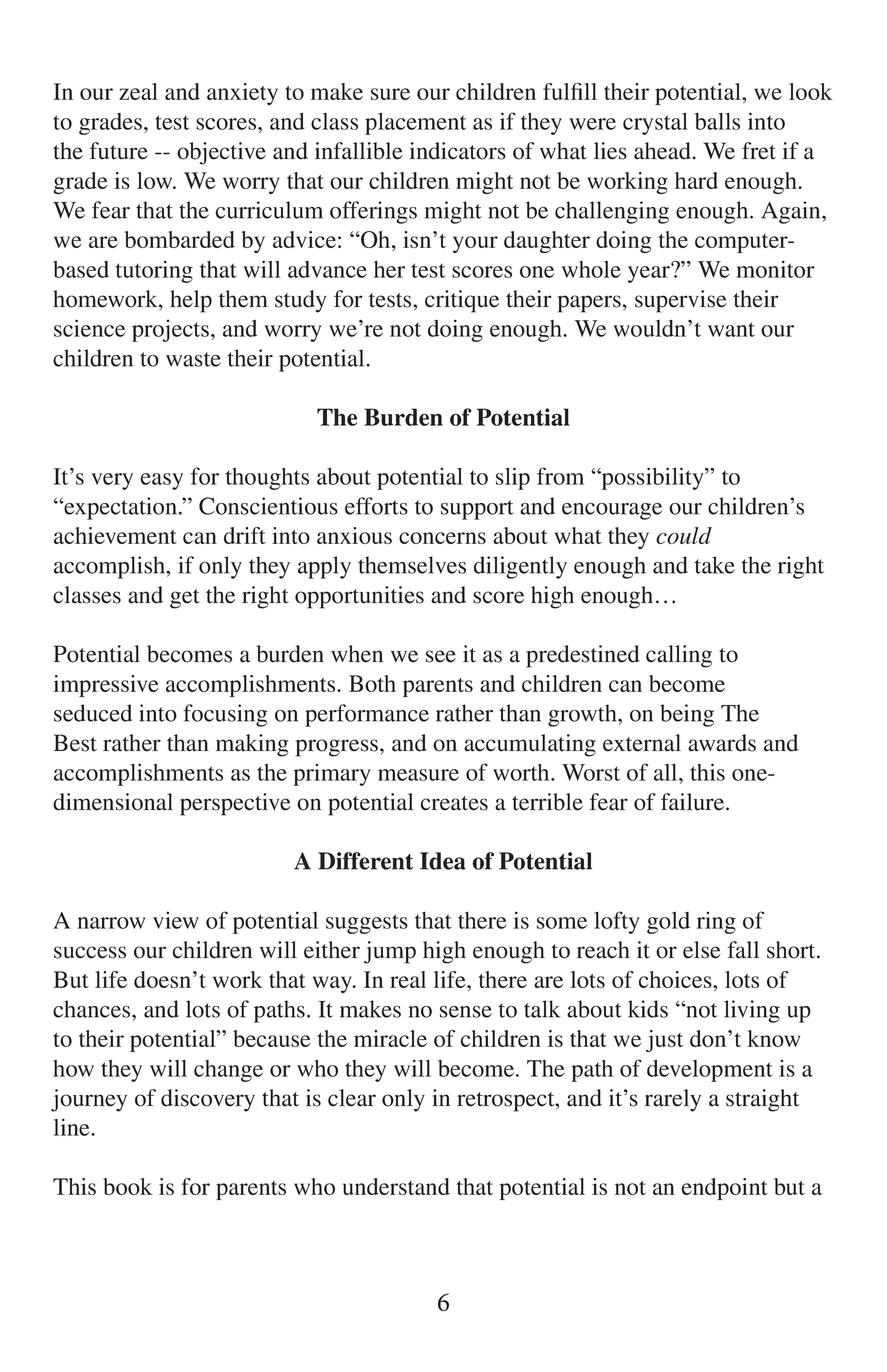 This screenshot has width=887, height=1372. Describe the element at coordinates (717, 121) in the screenshot. I see `balls` at that location.
